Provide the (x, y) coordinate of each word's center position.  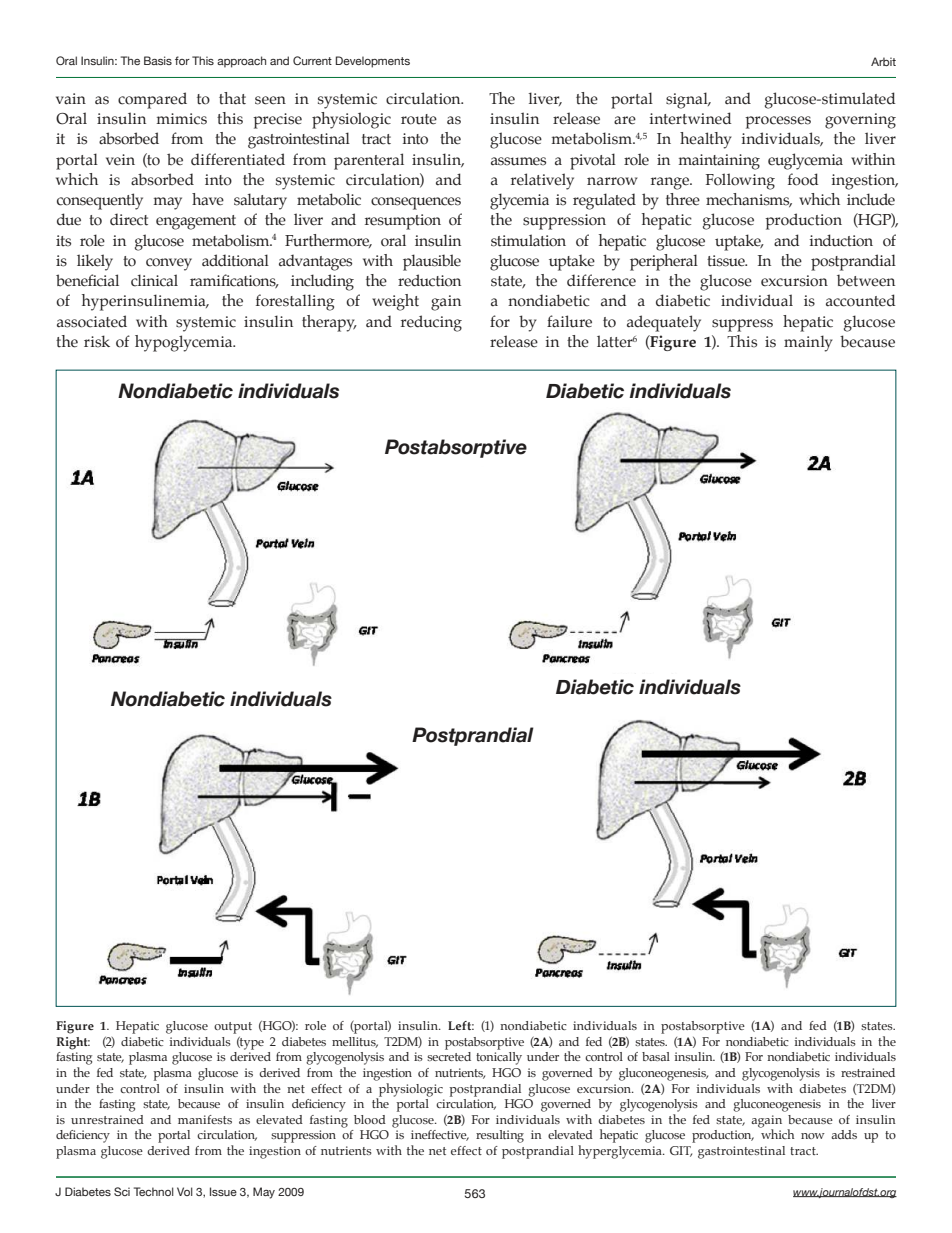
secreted (449, 1056)
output (233, 1028)
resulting (500, 1136)
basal (656, 1056)
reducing (431, 323)
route (419, 119)
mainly (808, 343)
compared (152, 100)
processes (778, 122)
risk (97, 341)
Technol (154, 1191)
